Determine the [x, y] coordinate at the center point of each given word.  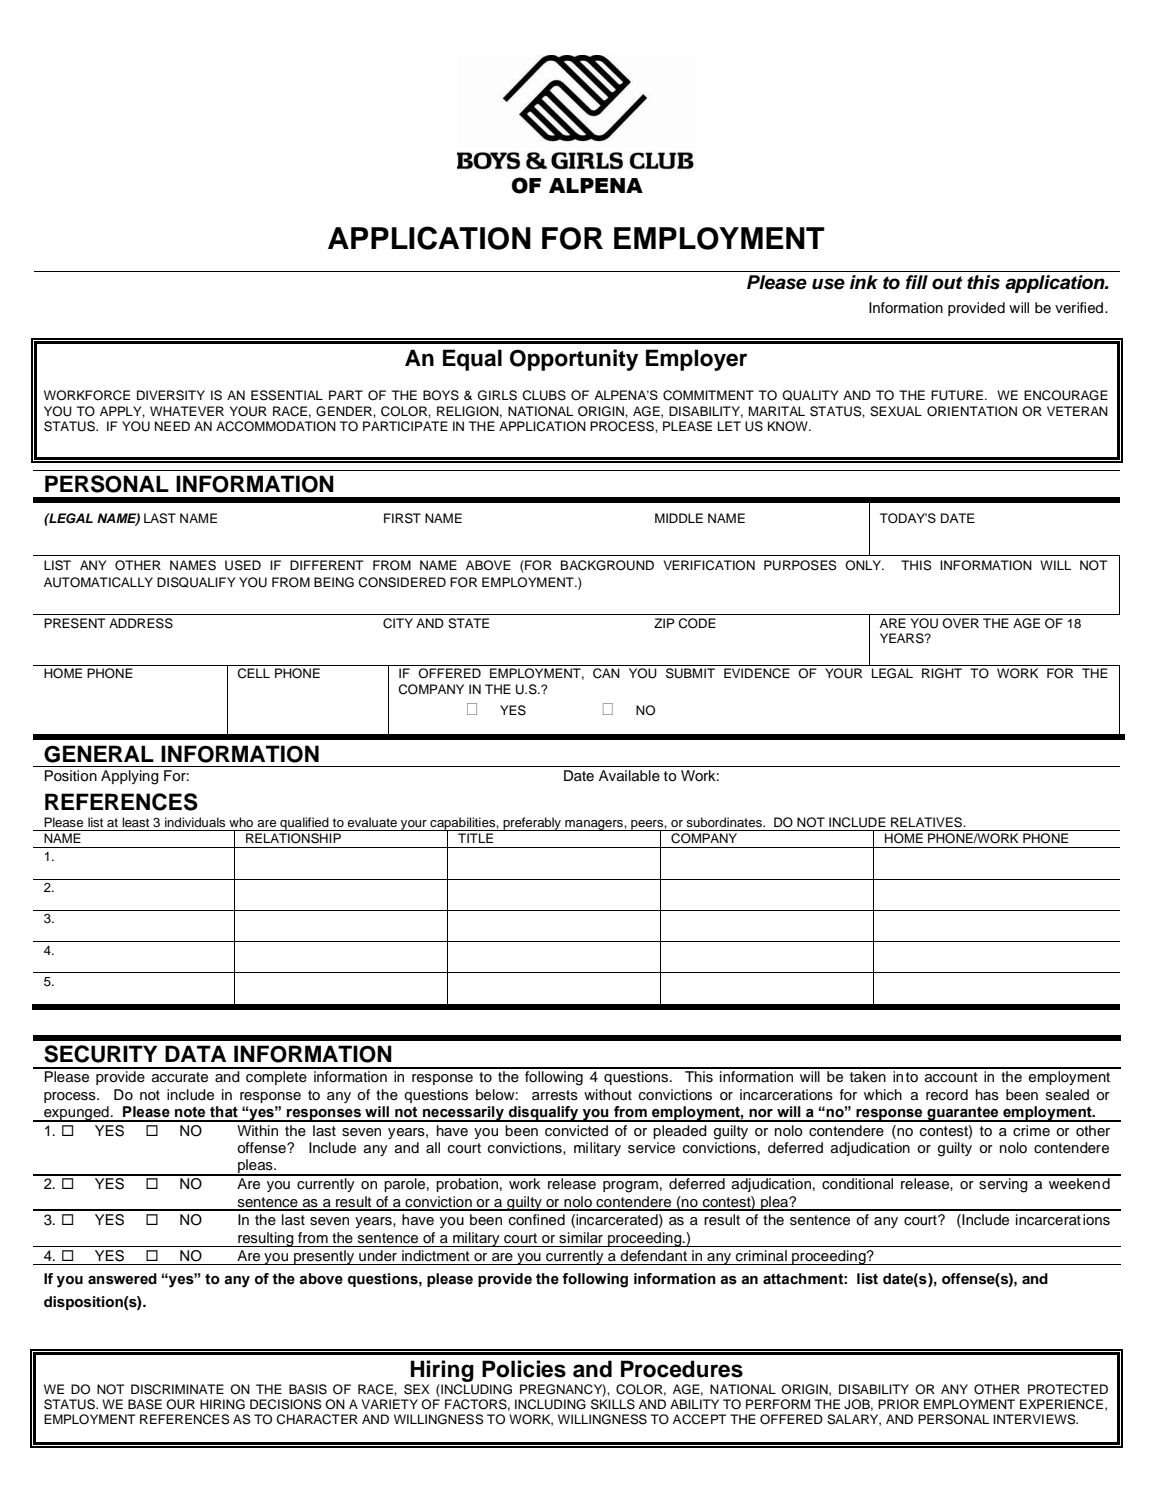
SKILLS [613, 1404]
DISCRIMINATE [177, 1389]
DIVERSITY [171, 395]
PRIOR [898, 1404]
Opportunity [574, 360]
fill [917, 282]
